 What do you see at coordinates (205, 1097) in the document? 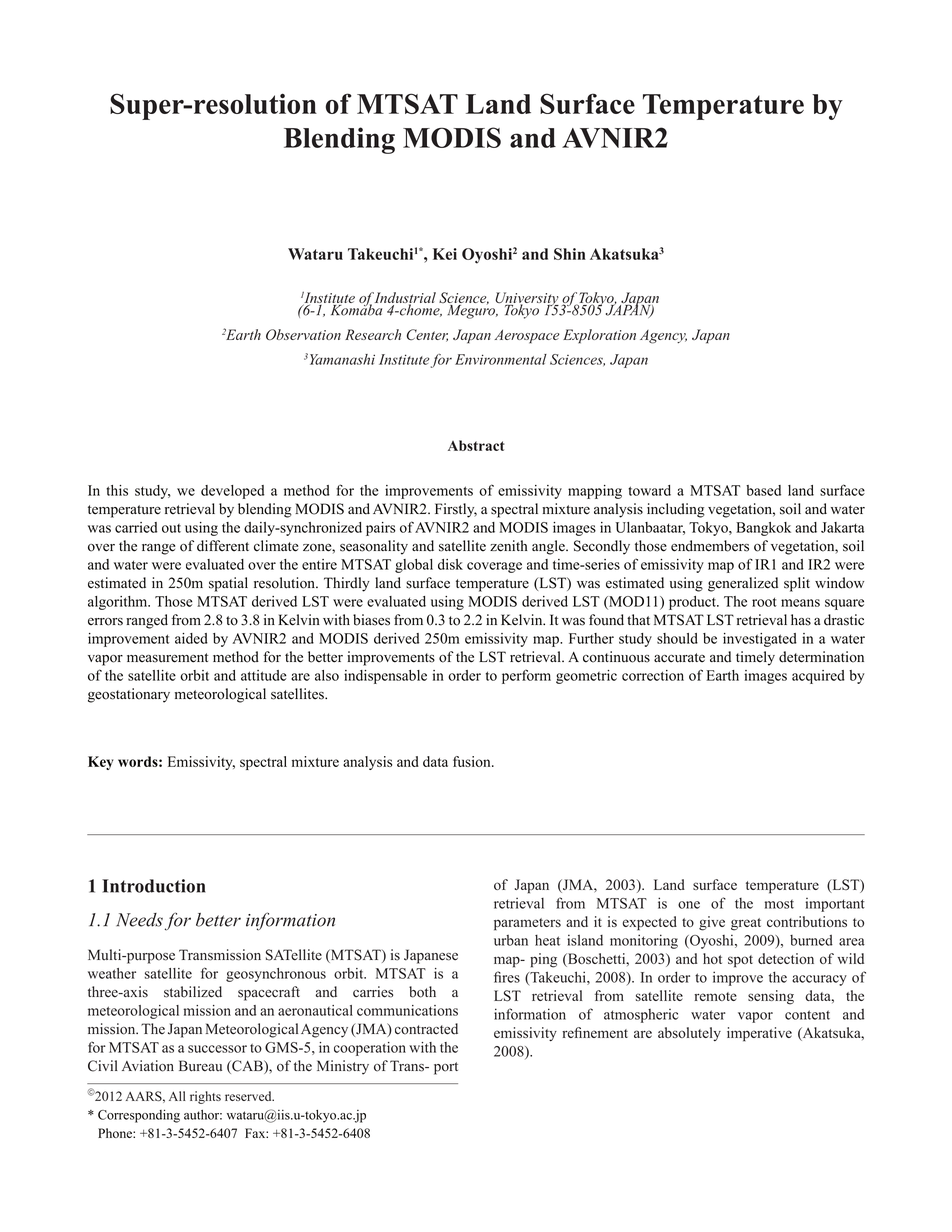
I see `rights` at bounding box center [205, 1097].
